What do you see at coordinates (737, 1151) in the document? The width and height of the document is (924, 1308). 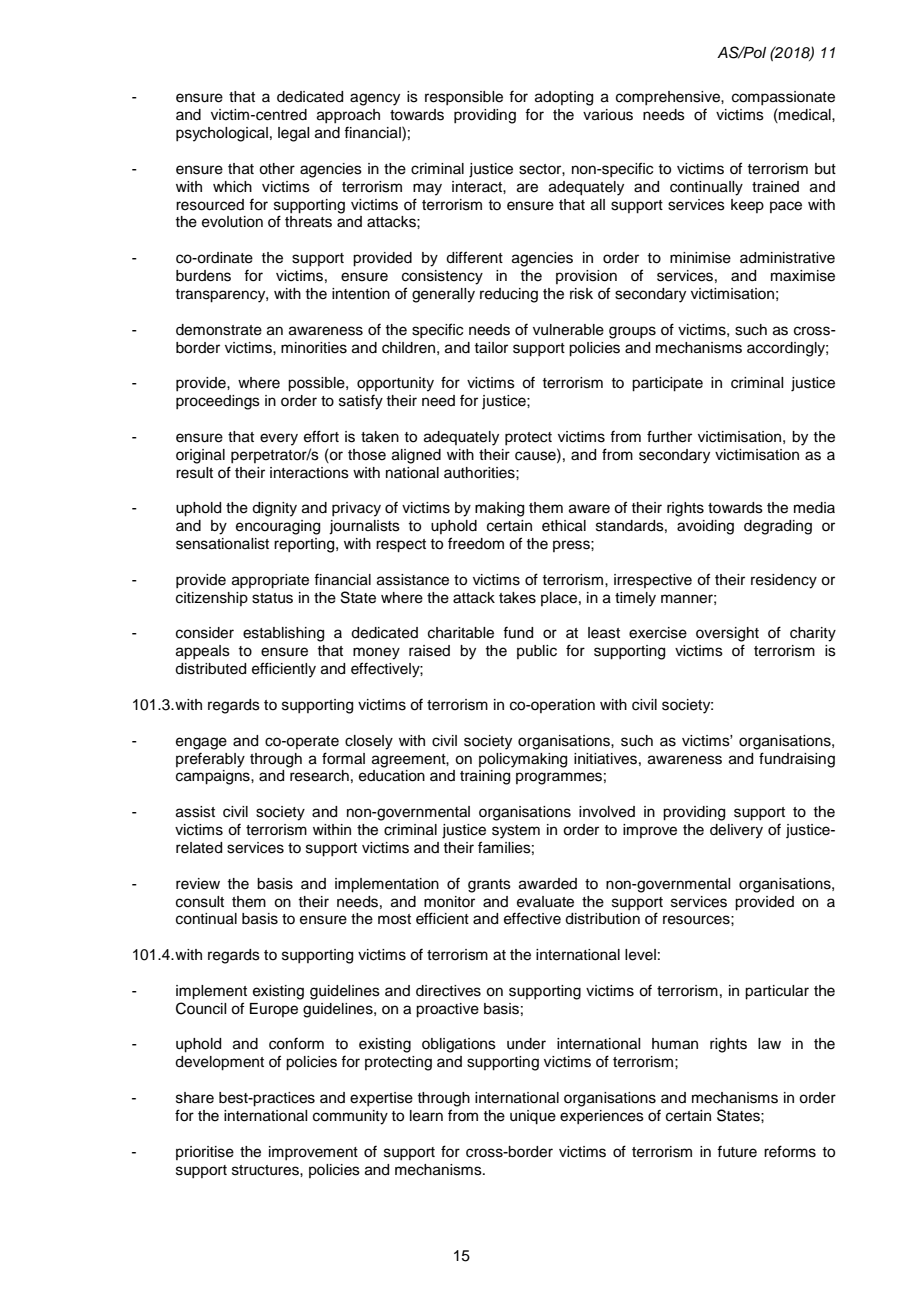 I see `future` at bounding box center [737, 1151].
